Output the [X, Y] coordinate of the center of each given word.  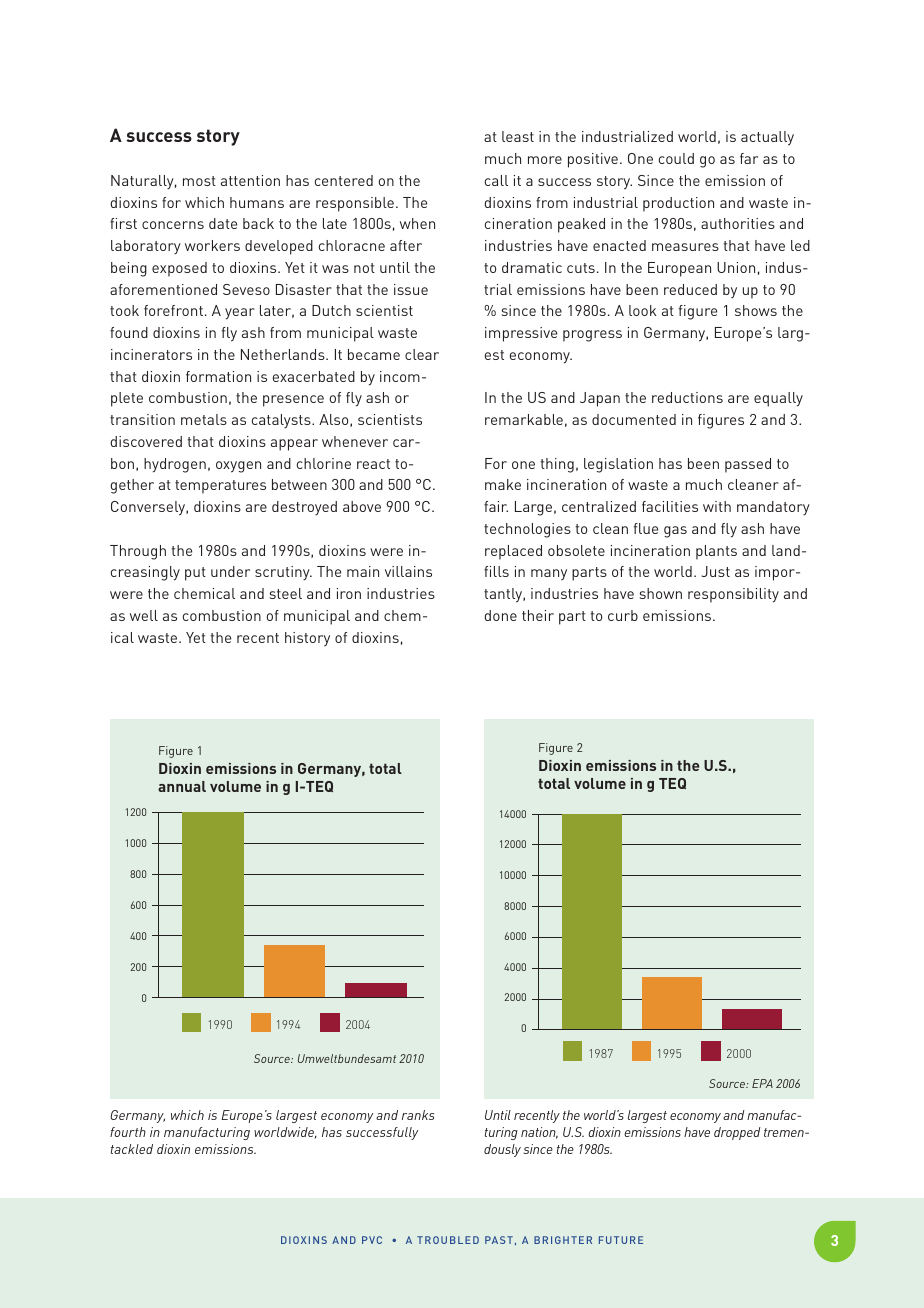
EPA [762, 1083]
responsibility [733, 595]
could [676, 158]
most [199, 181]
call [496, 180]
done [501, 615]
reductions [687, 397]
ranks [418, 1115]
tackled [132, 1149]
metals [204, 419]
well [144, 615]
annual [182, 786]
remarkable [524, 419]
